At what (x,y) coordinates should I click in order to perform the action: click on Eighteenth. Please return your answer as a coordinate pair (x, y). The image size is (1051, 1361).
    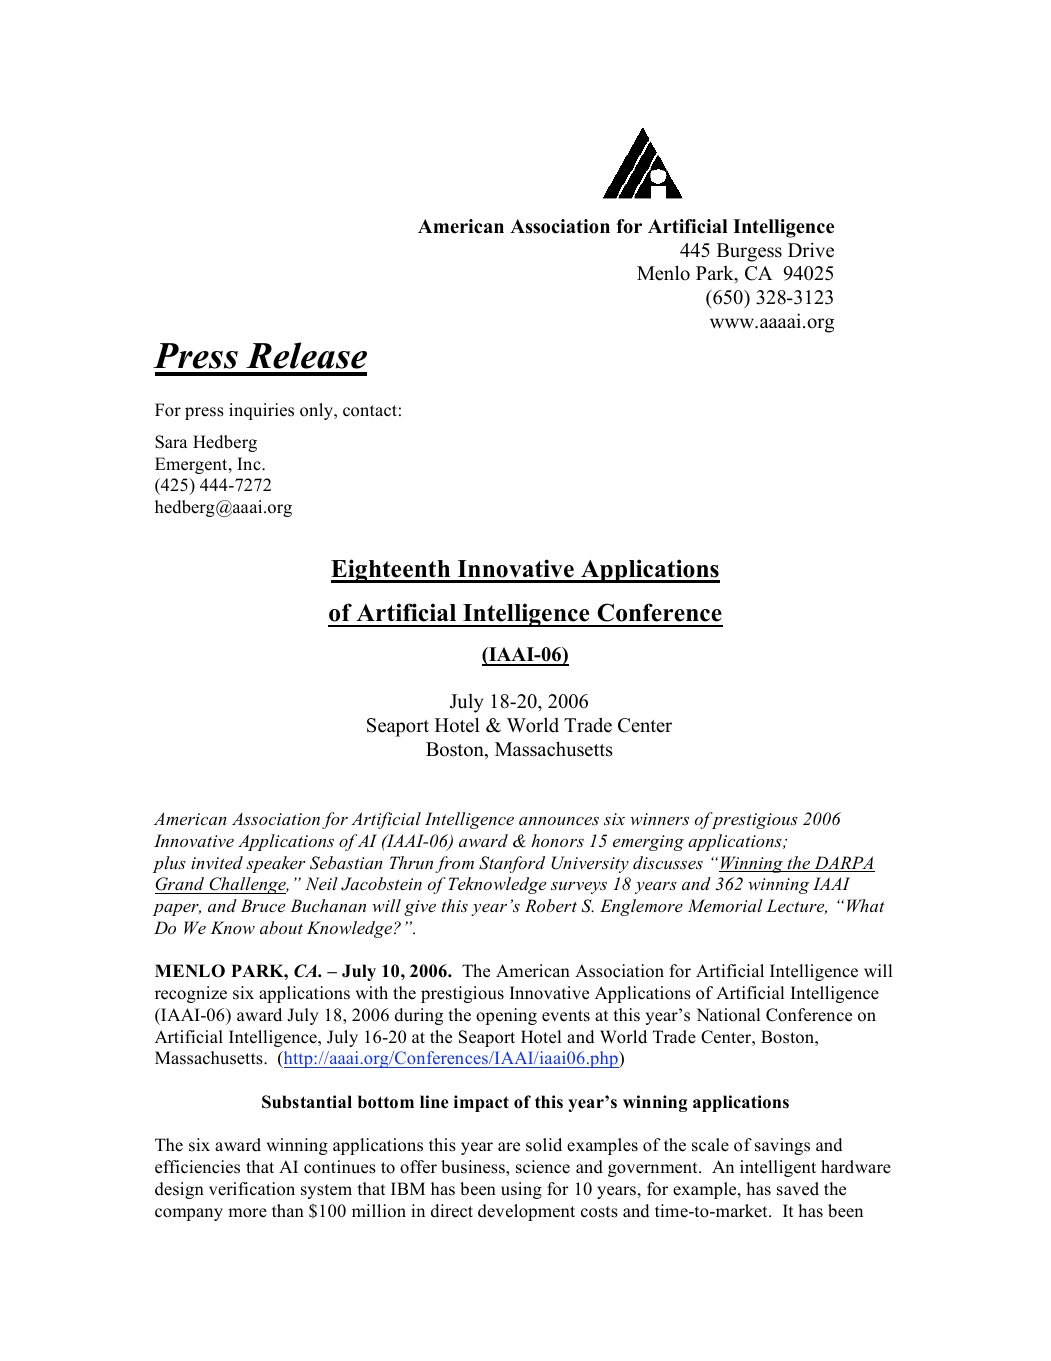
    Looking at the image, I should click on (392, 571).
